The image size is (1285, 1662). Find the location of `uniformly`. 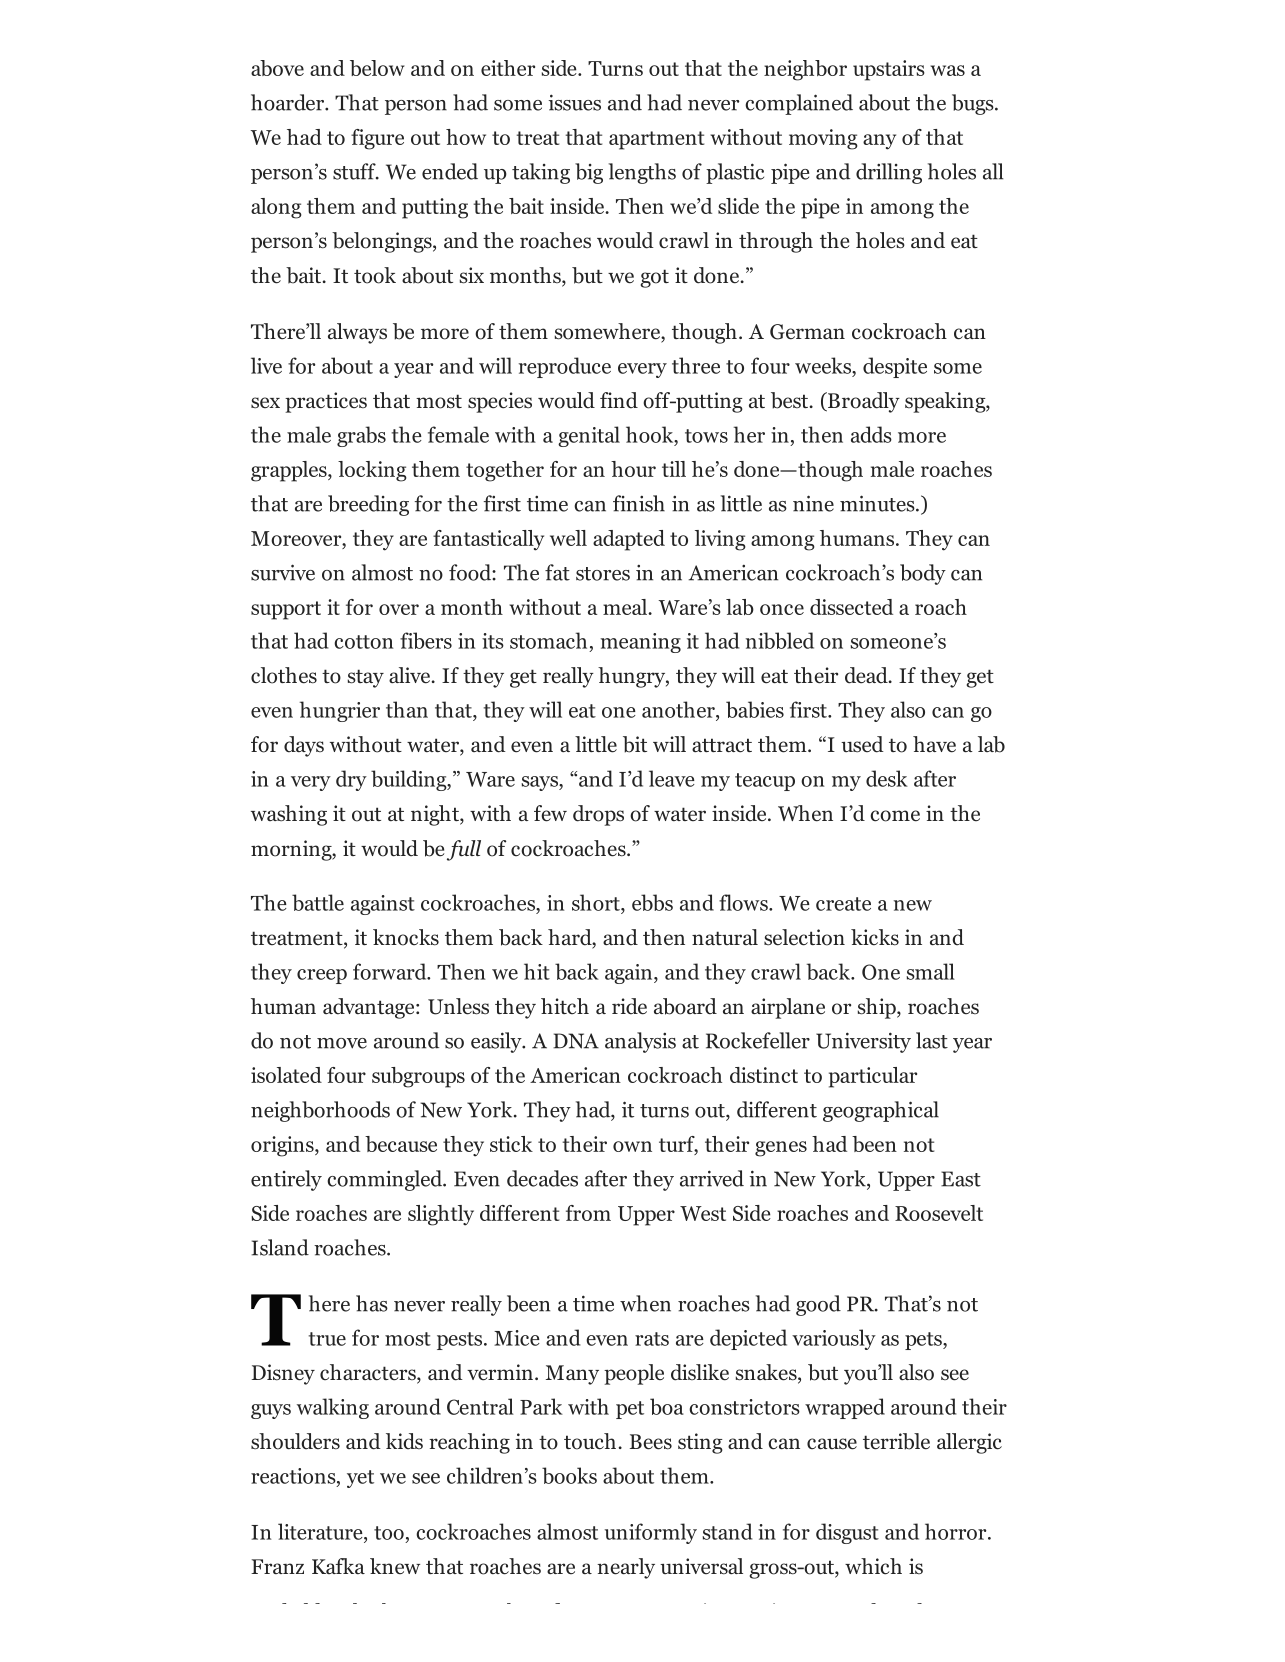

uniformly is located at coordinates (651, 1533).
